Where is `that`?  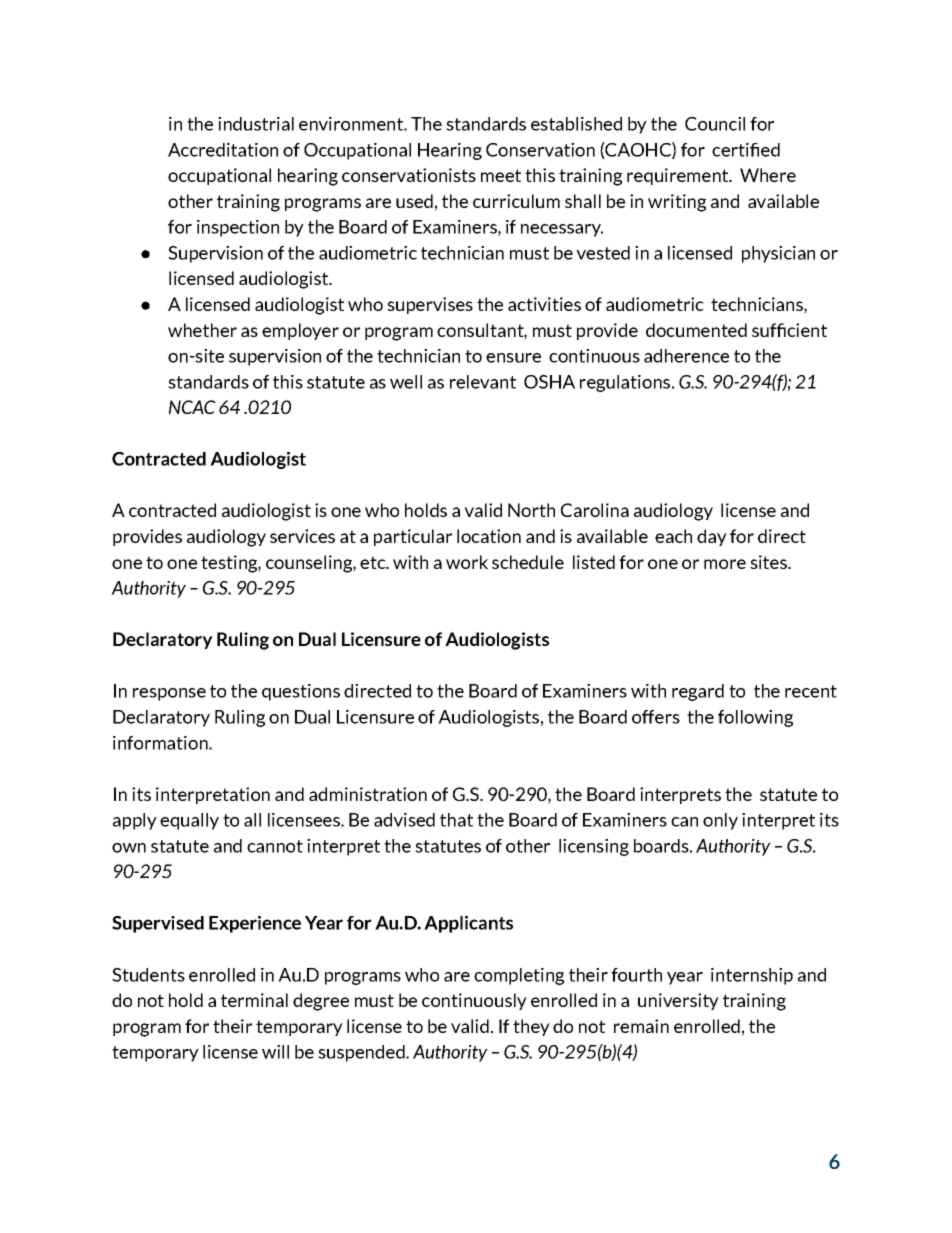 that is located at coordinates (456, 820).
